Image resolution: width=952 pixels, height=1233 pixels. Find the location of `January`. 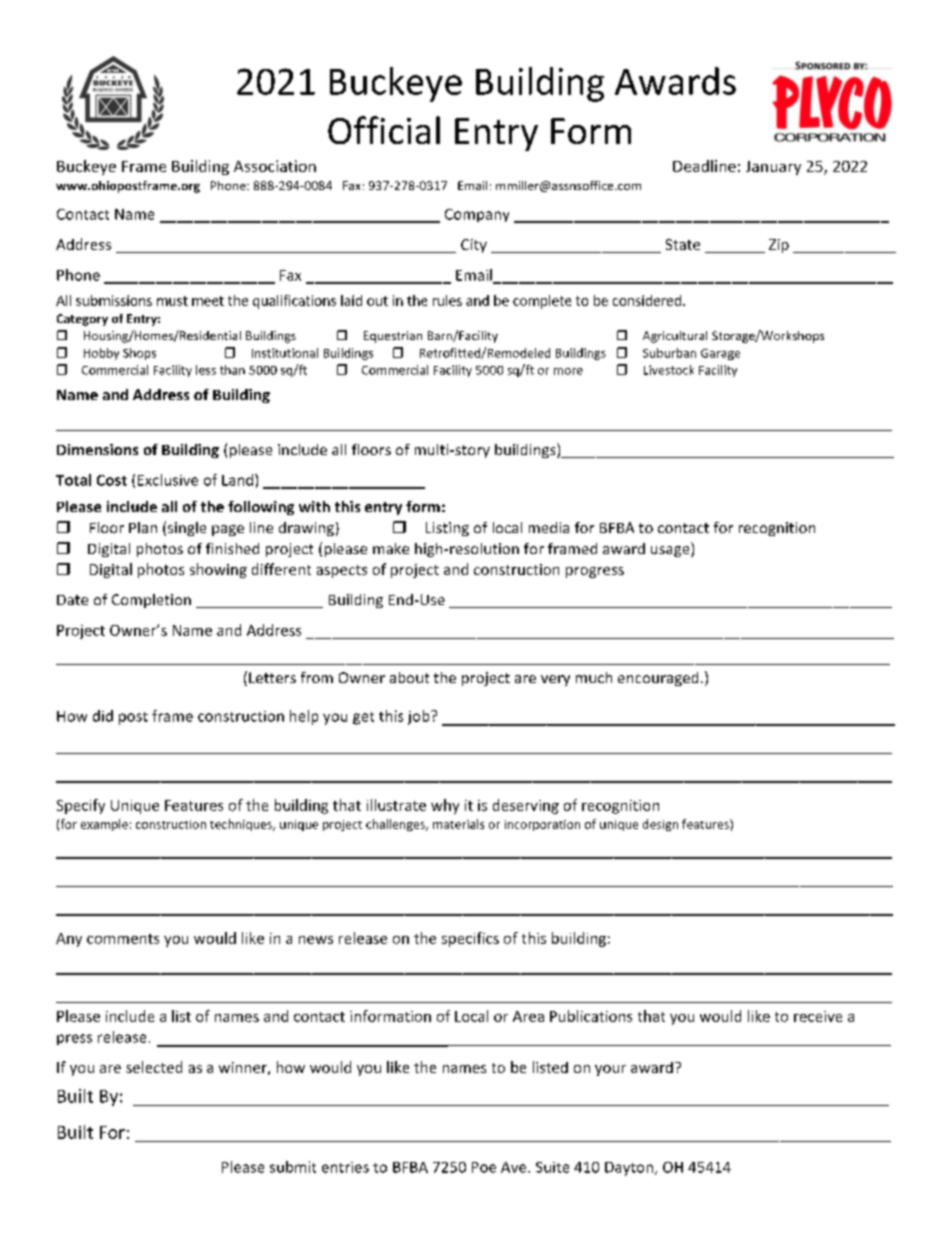

January is located at coordinates (773, 168).
